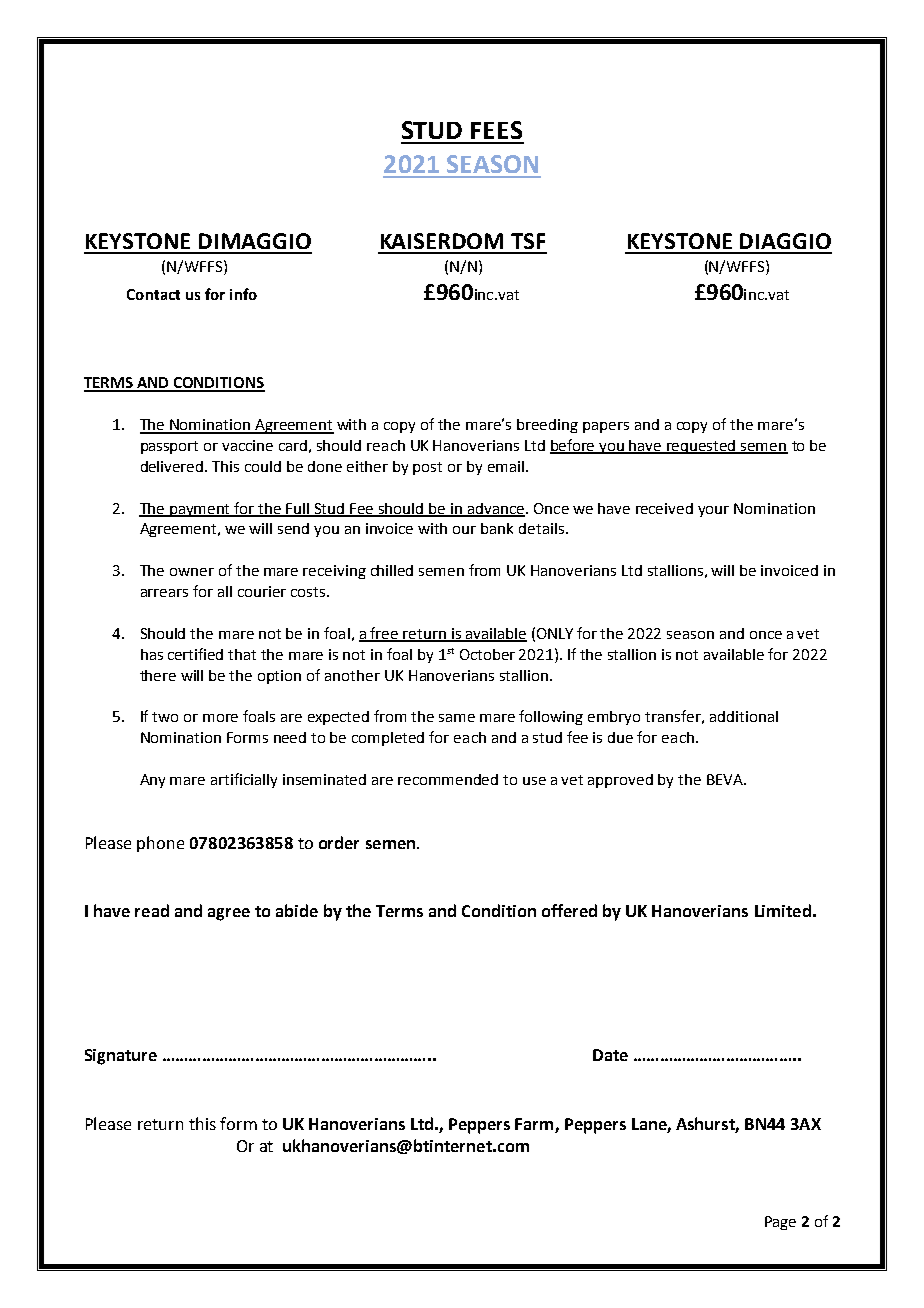 The height and width of the screenshot is (1308, 924). I want to click on your, so click(713, 511).
